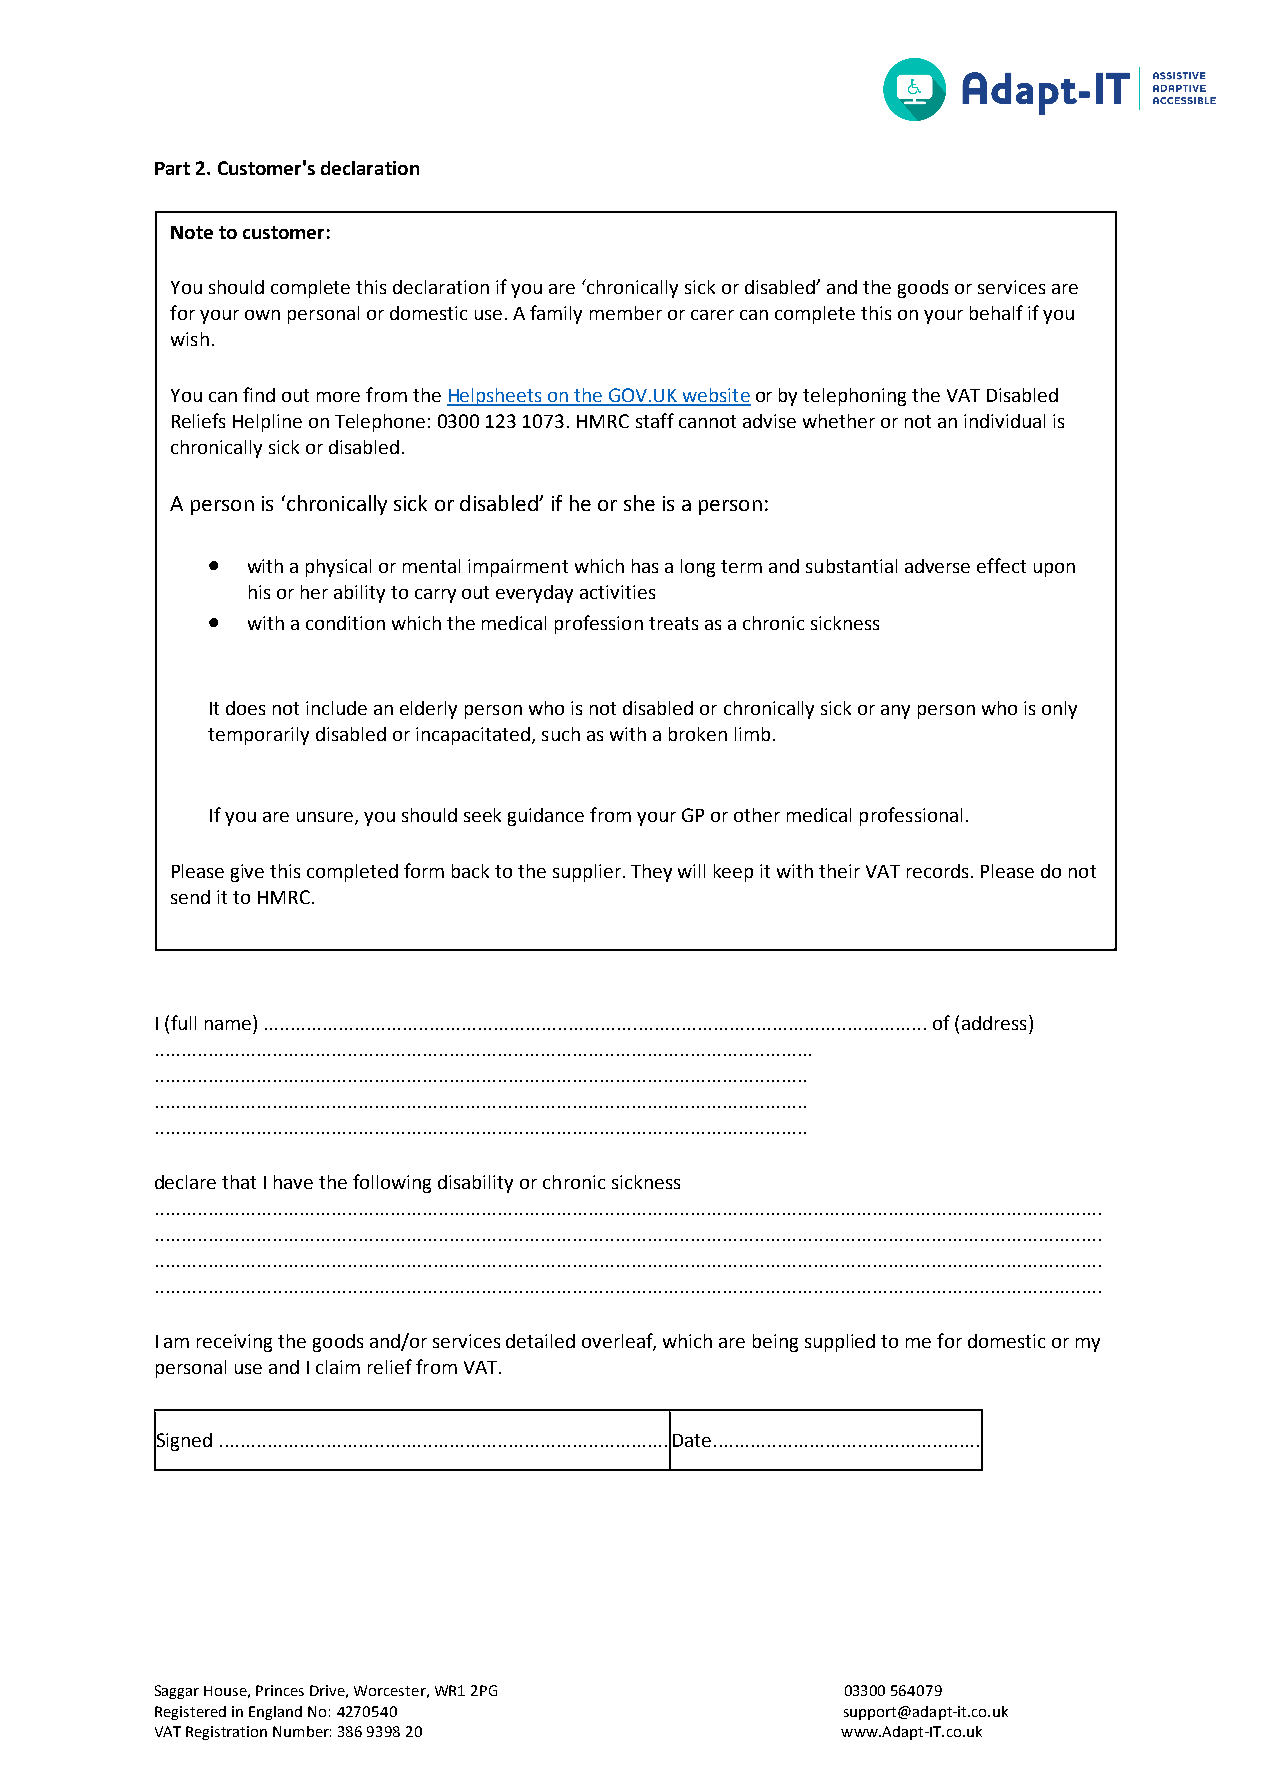  What do you see at coordinates (280, 1690) in the screenshot?
I see `Princes` at bounding box center [280, 1690].
